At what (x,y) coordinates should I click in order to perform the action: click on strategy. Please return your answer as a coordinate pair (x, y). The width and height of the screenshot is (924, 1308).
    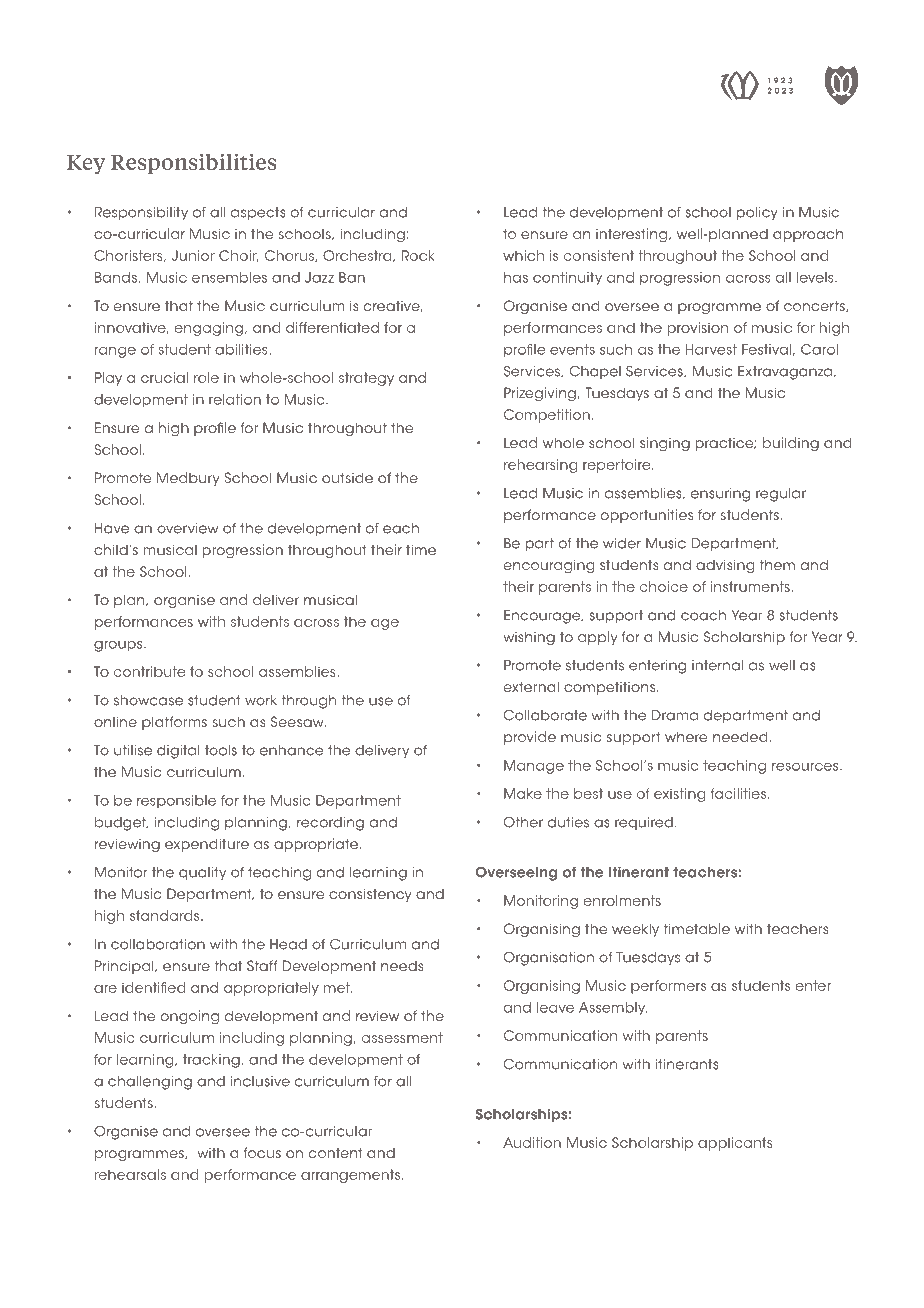
    Looking at the image, I should click on (366, 379).
